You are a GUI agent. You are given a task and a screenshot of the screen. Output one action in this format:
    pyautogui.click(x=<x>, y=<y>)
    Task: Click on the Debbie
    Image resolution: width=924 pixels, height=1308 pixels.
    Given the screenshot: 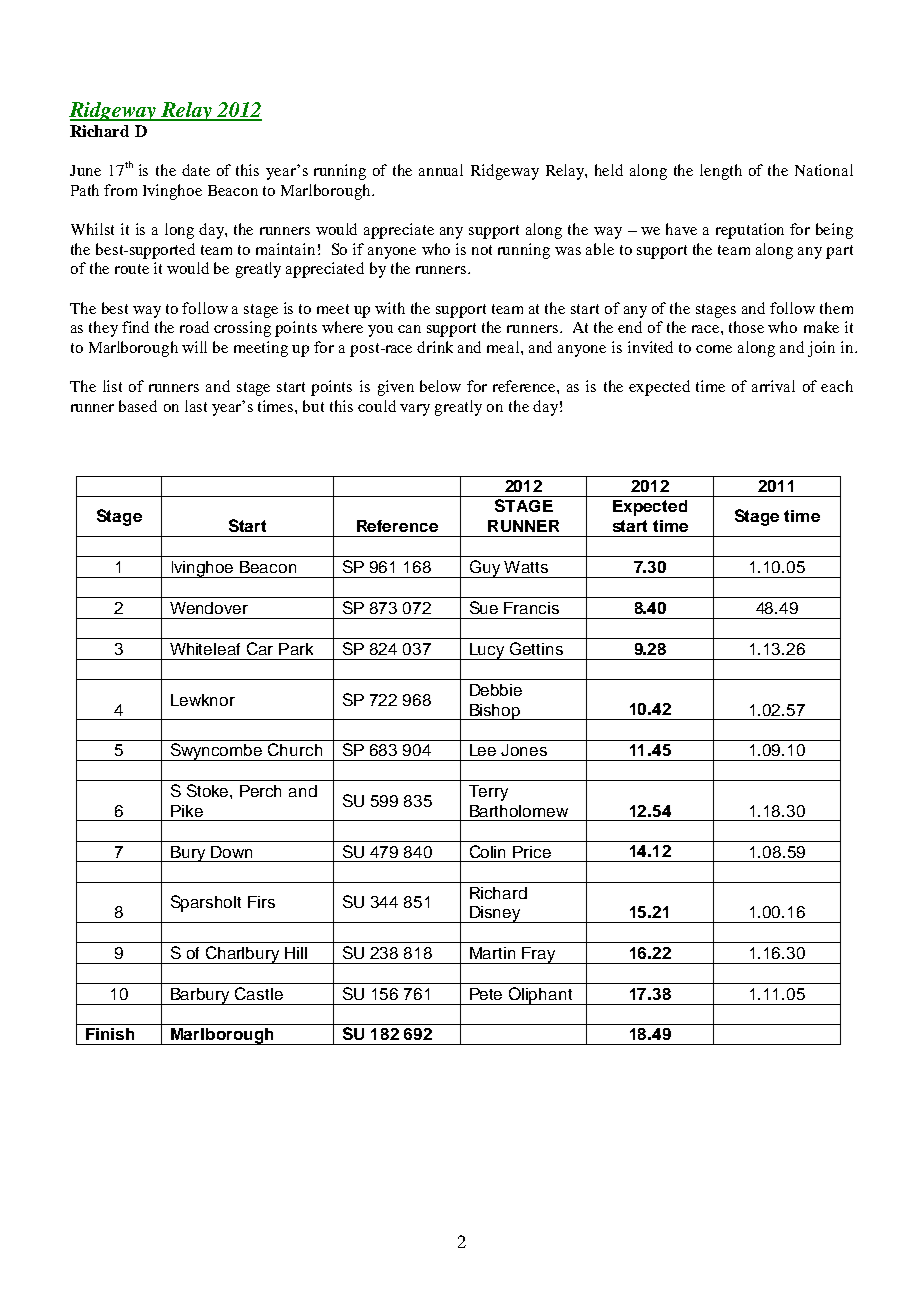 What is the action you would take?
    pyautogui.click(x=496, y=690)
